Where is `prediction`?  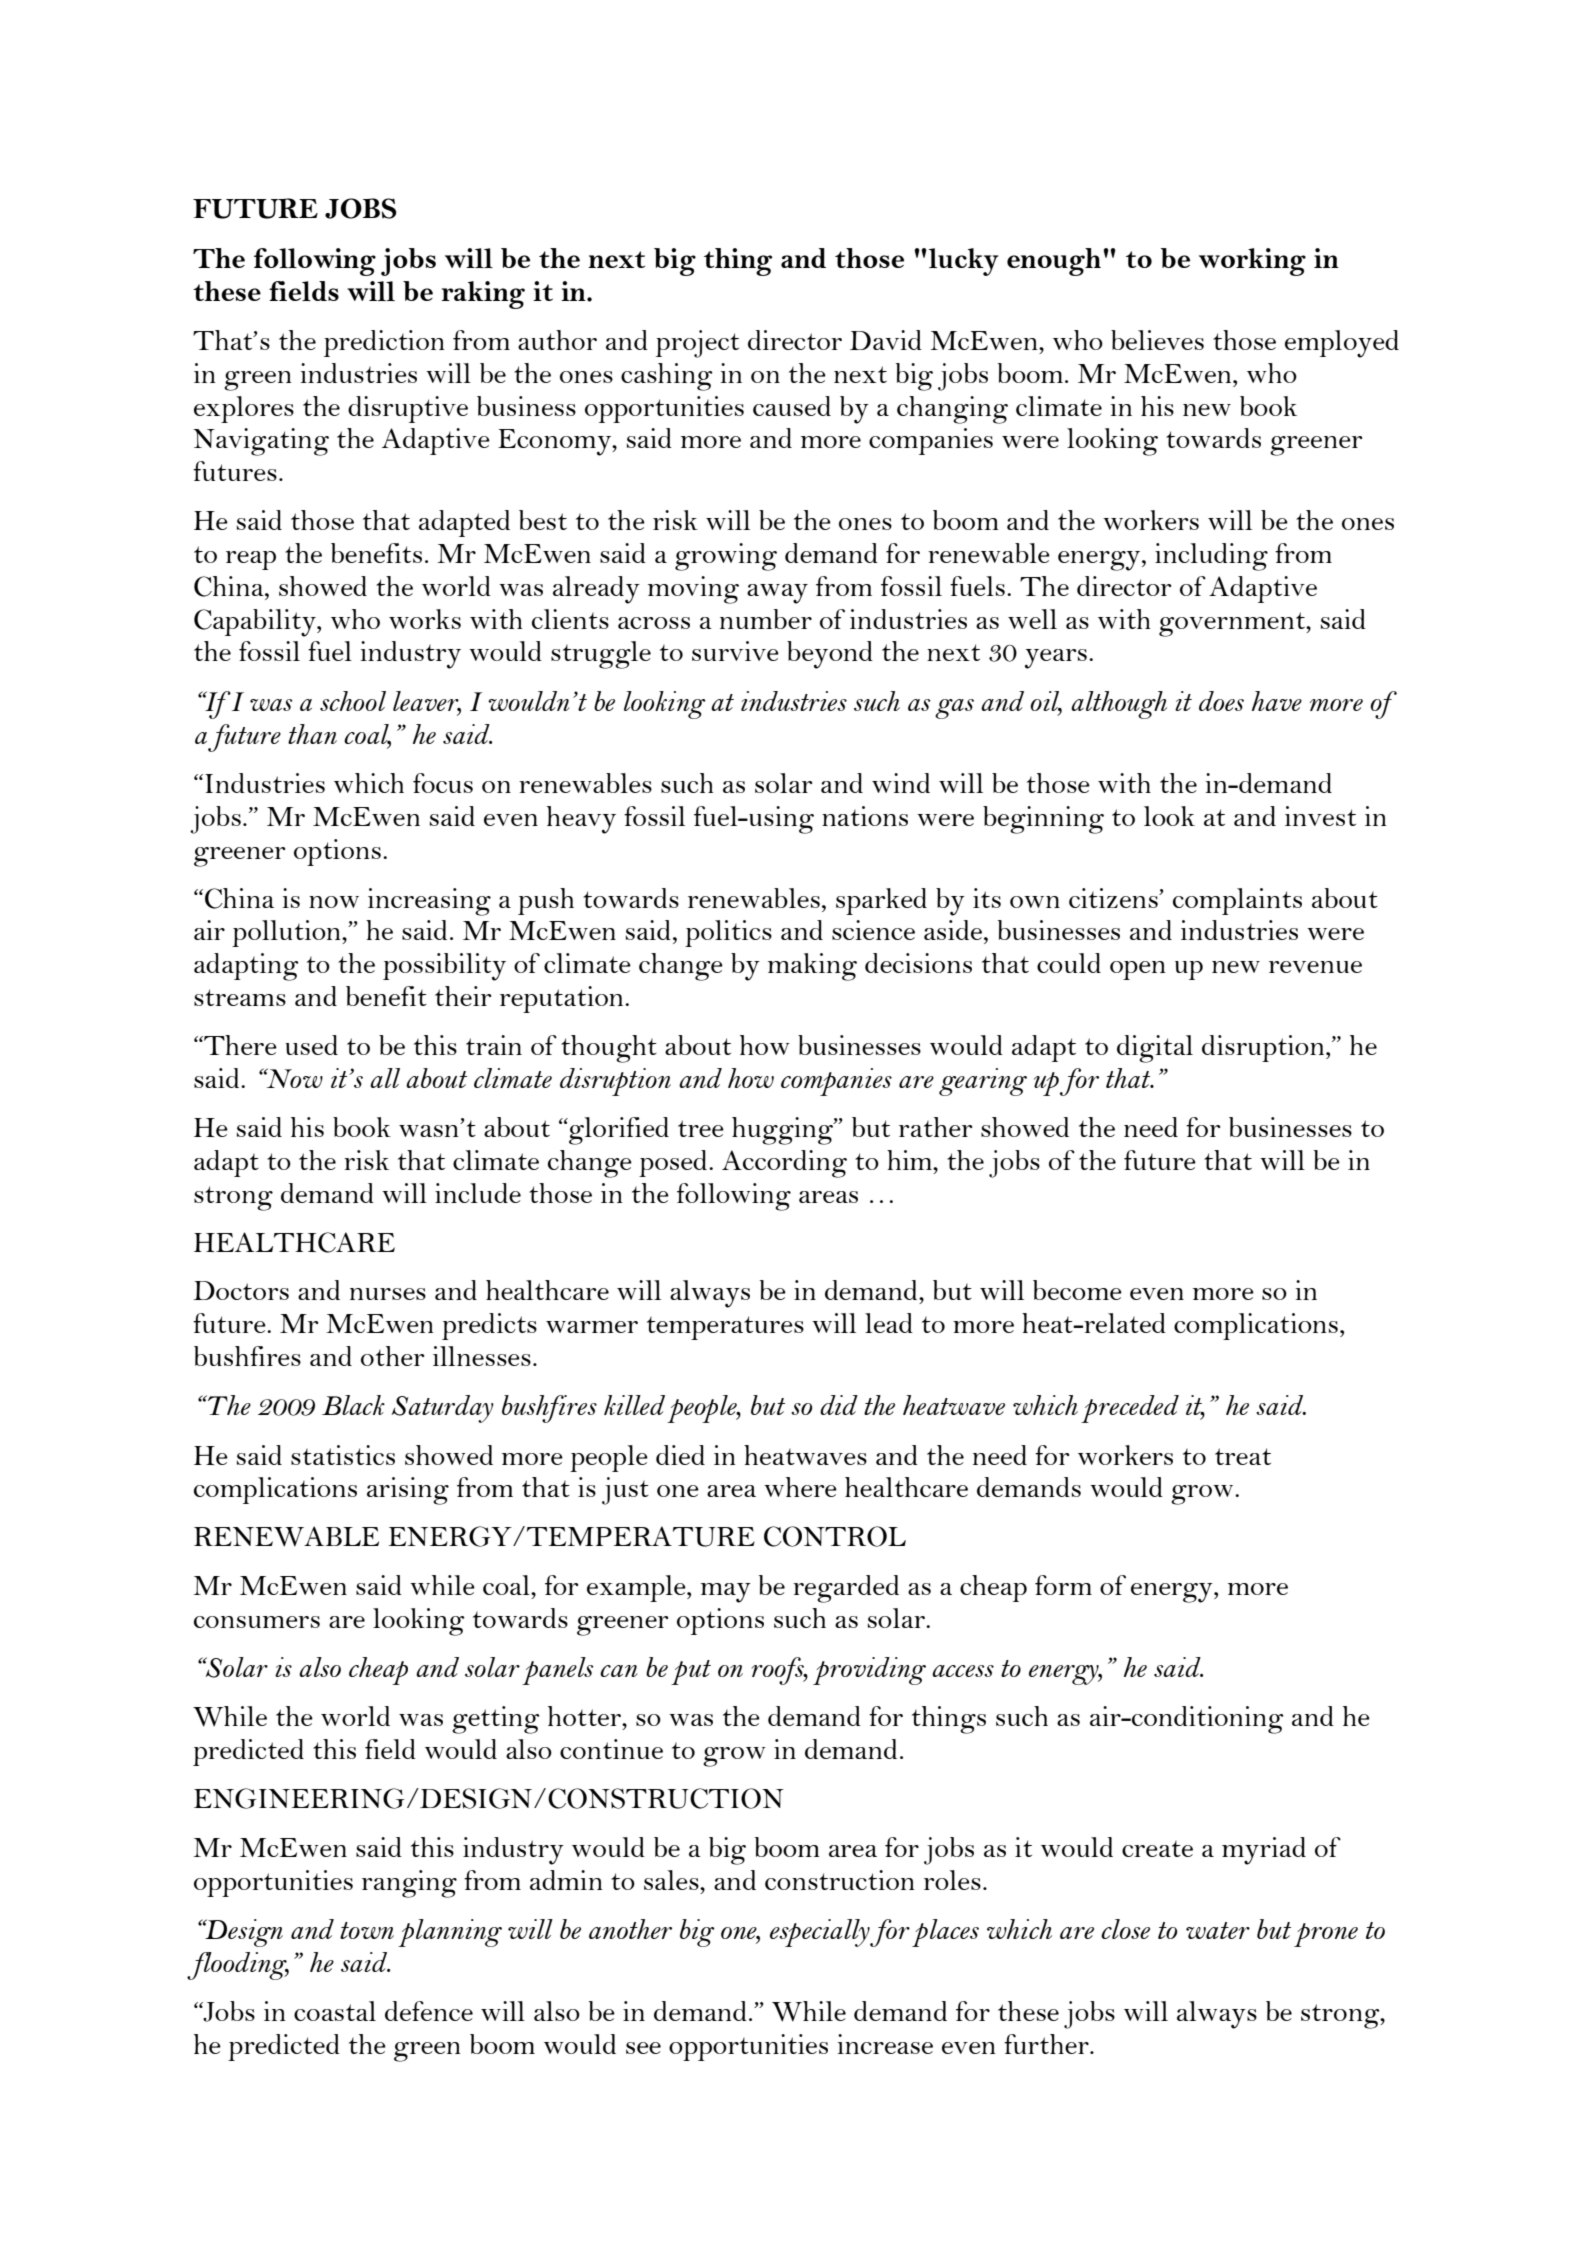 prediction is located at coordinates (384, 343).
